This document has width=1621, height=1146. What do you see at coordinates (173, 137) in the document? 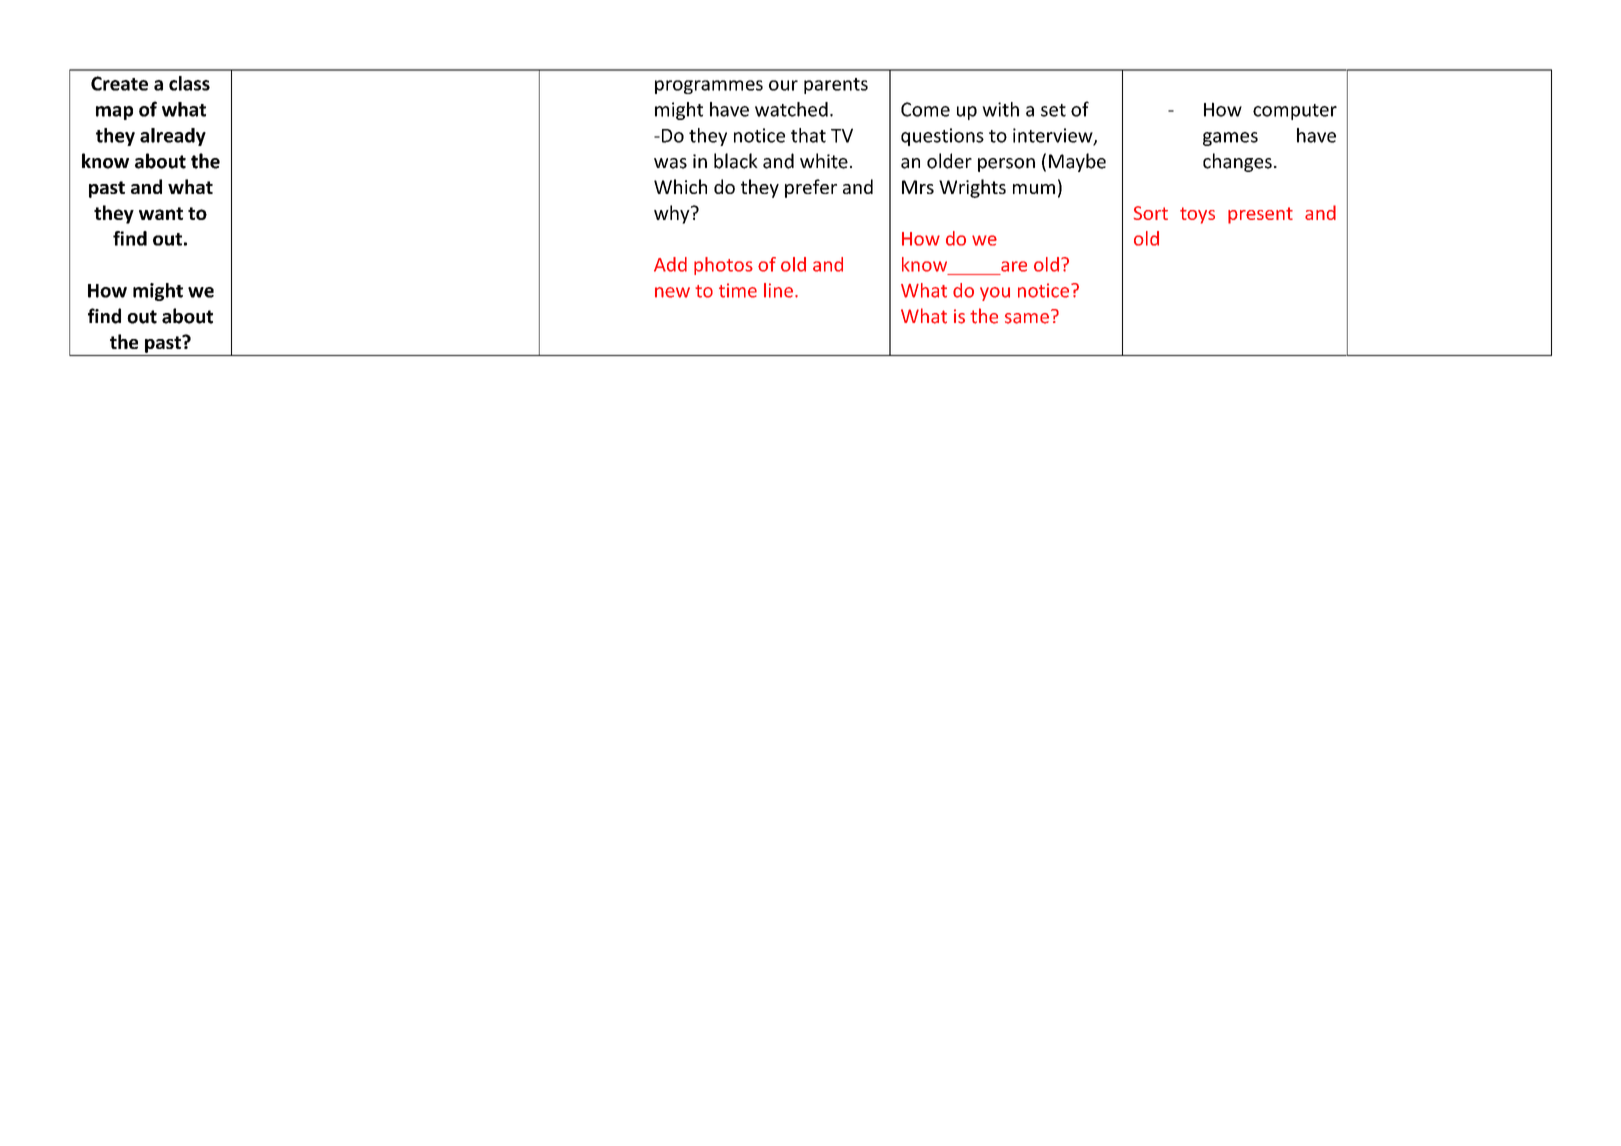
I see `already` at bounding box center [173, 137].
